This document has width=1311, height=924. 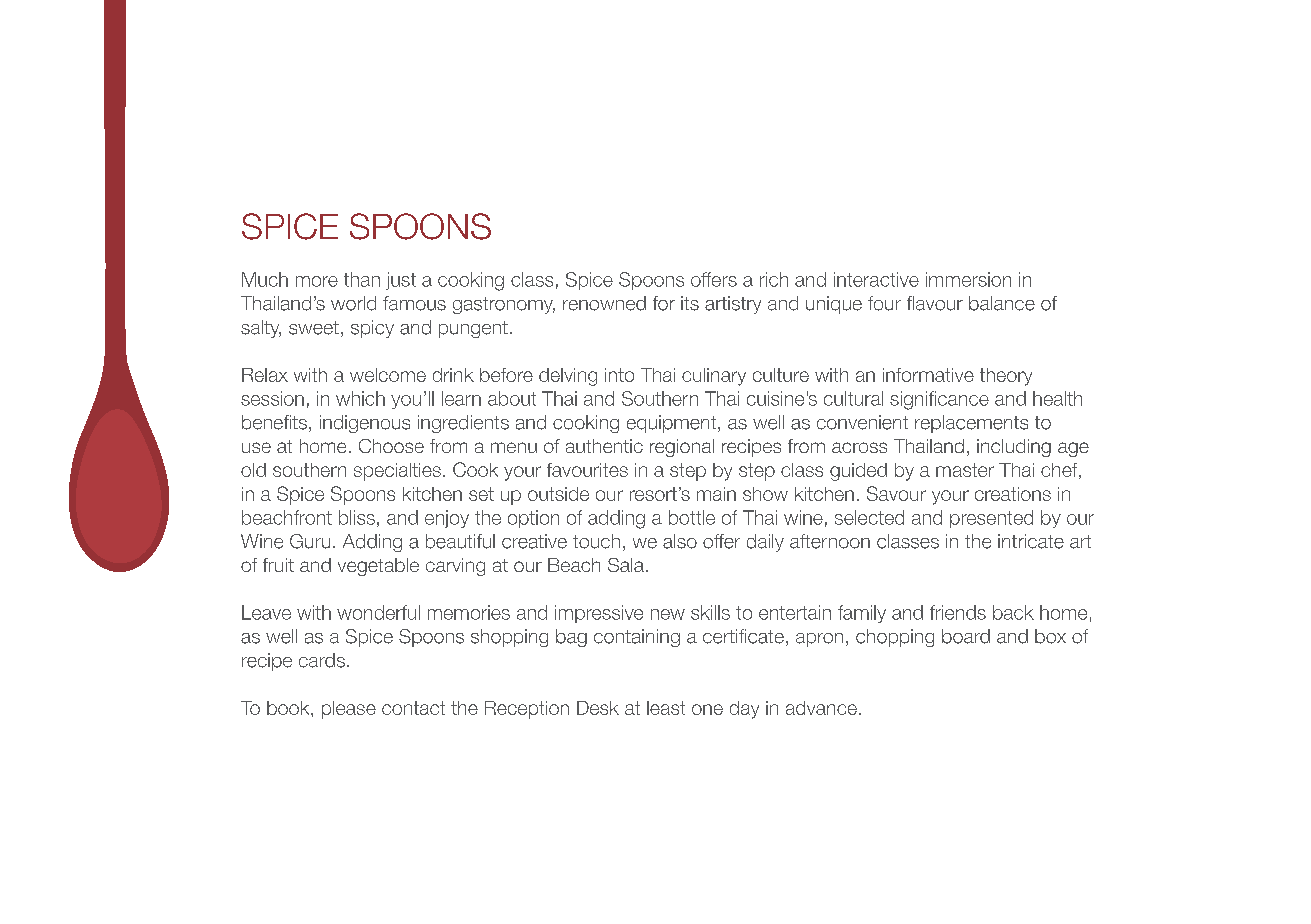 What do you see at coordinates (968, 279) in the document?
I see `immersion` at bounding box center [968, 279].
